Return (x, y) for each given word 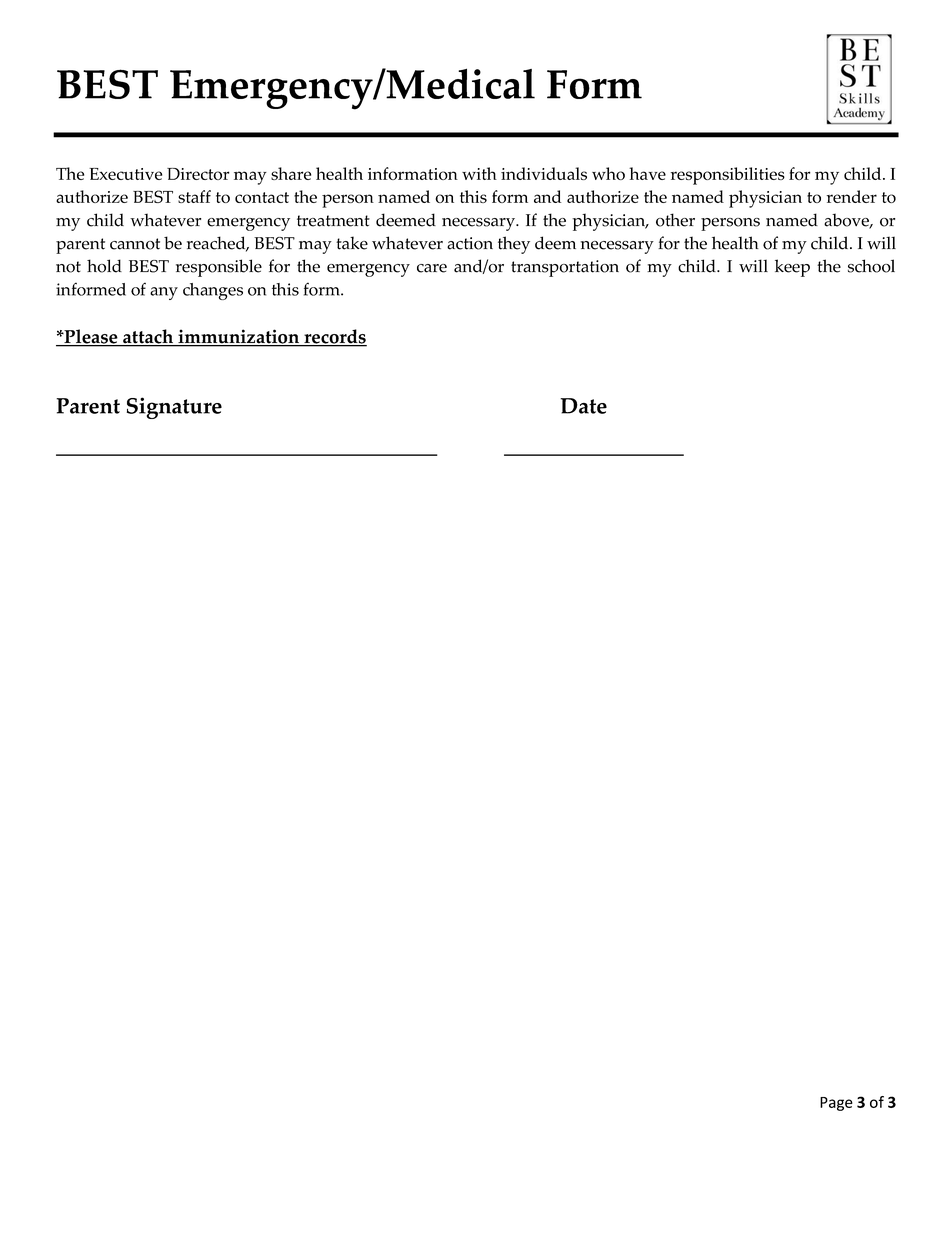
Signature (174, 408)
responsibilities (728, 176)
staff (194, 196)
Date (583, 406)
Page (836, 1104)
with (479, 173)
